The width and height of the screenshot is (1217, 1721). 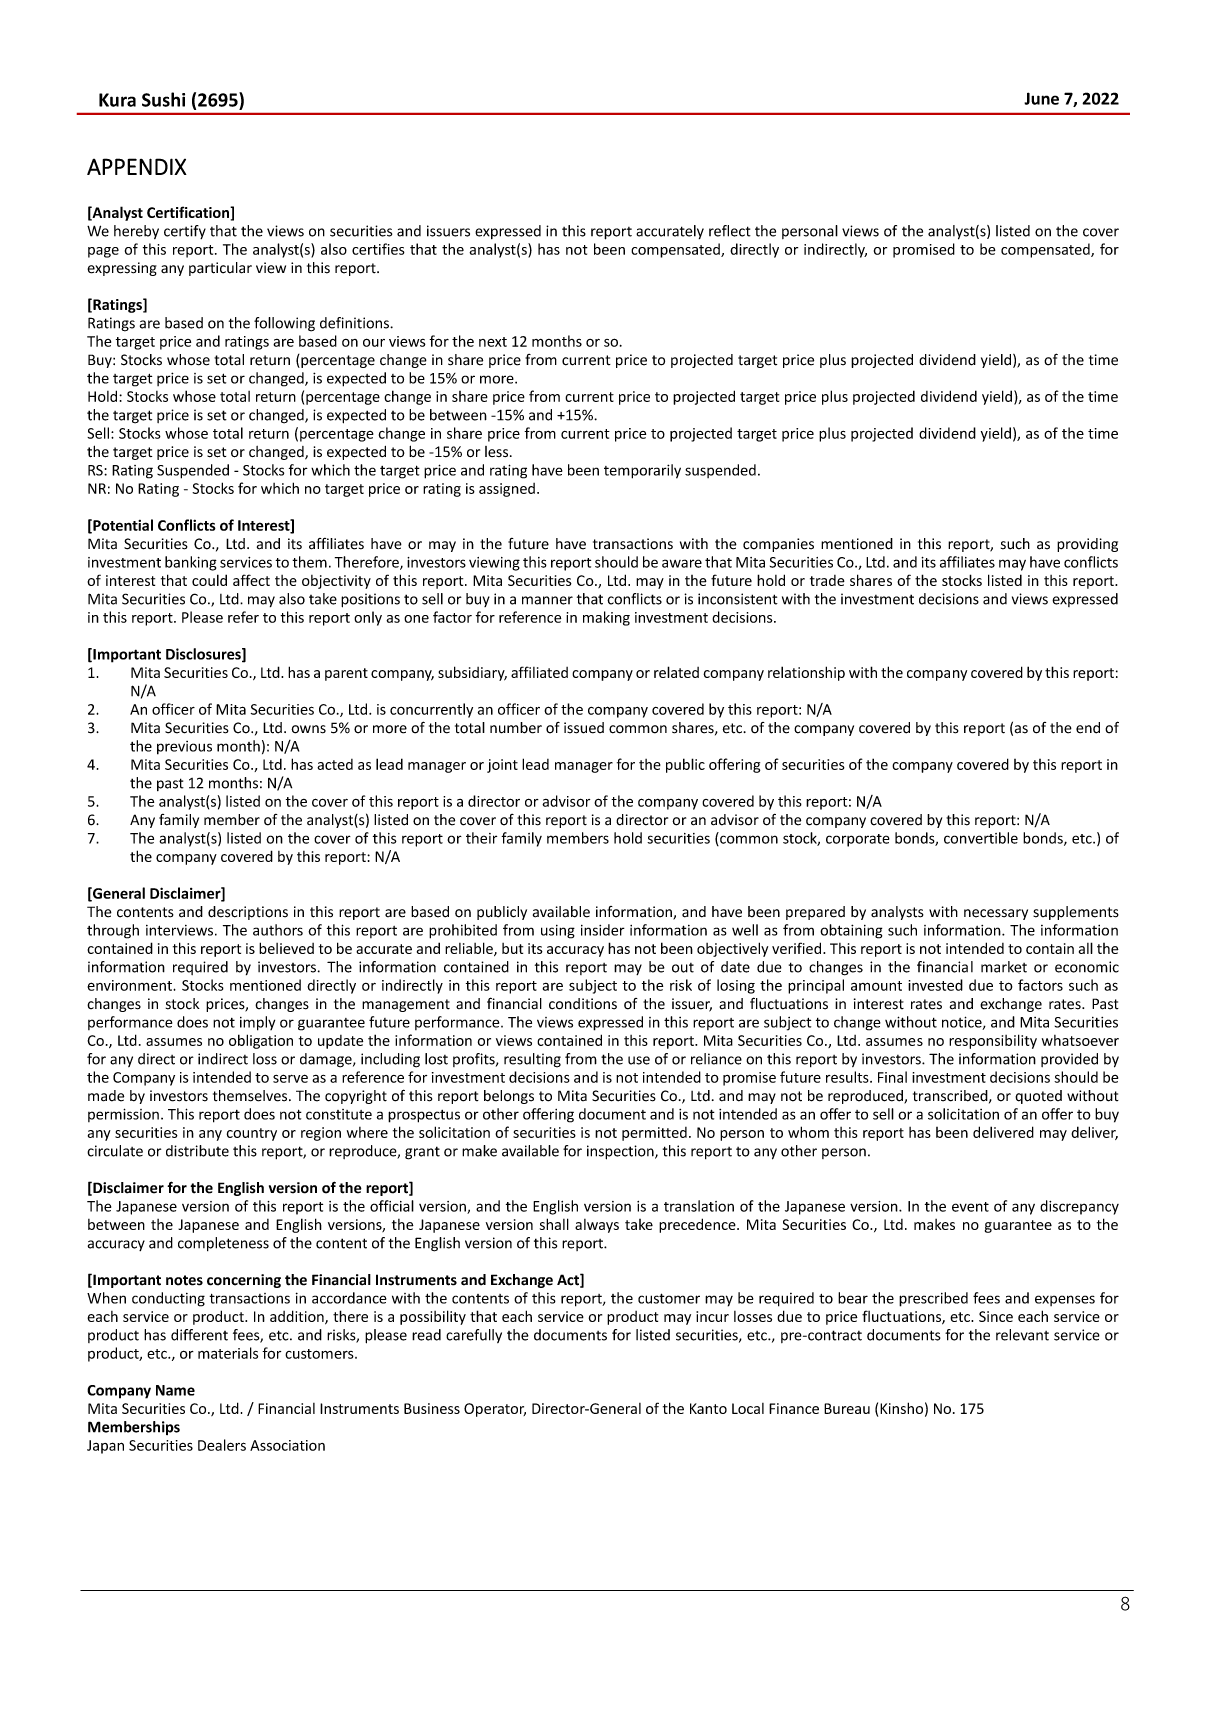 What do you see at coordinates (1038, 1097) in the screenshot?
I see `quoted` at bounding box center [1038, 1097].
